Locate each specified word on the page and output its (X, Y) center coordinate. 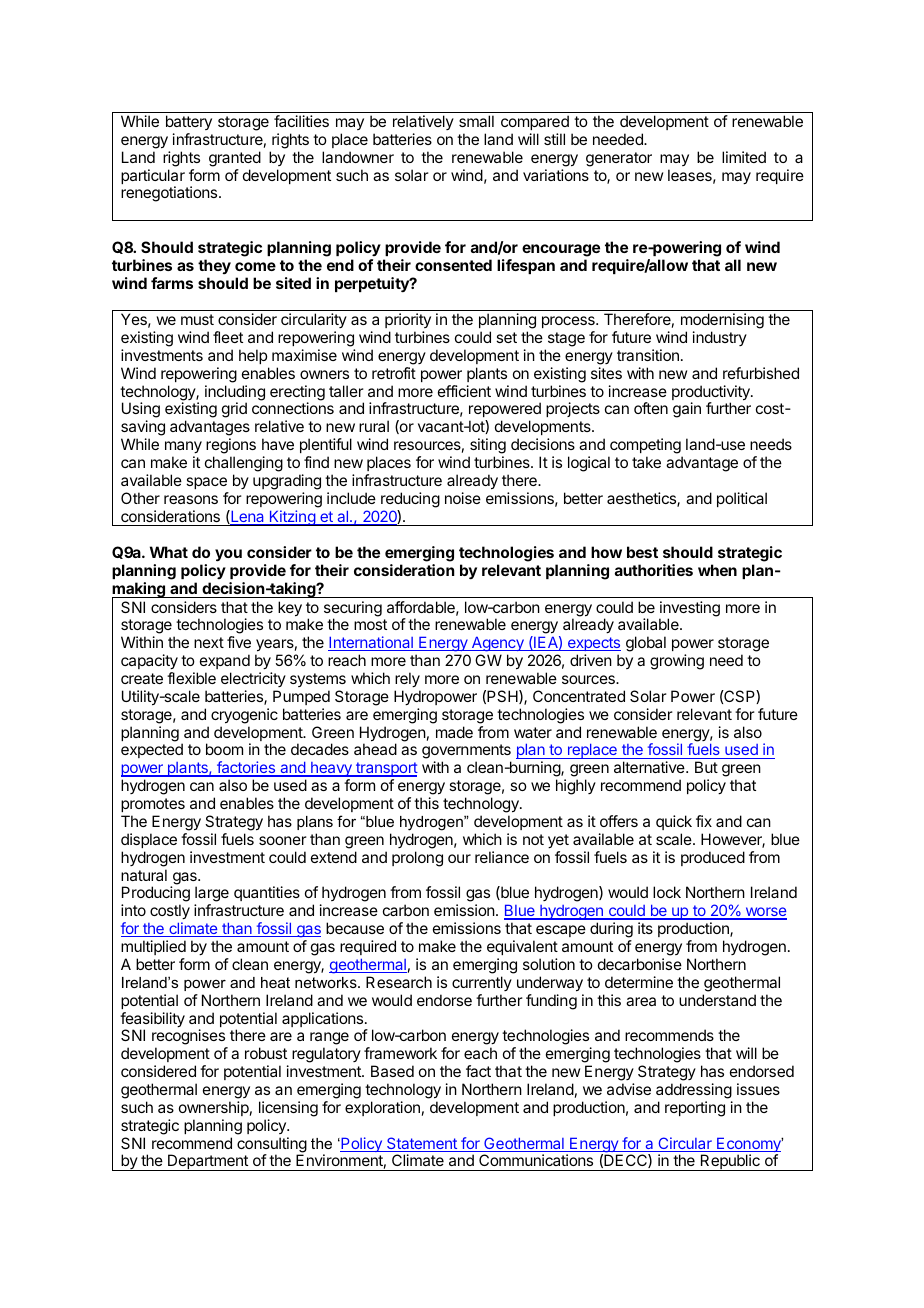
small (476, 121)
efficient (464, 391)
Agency (497, 645)
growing (677, 662)
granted (235, 159)
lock (667, 892)
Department (208, 1162)
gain (687, 410)
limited (744, 157)
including (235, 394)
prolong (417, 859)
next (209, 642)
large (212, 895)
